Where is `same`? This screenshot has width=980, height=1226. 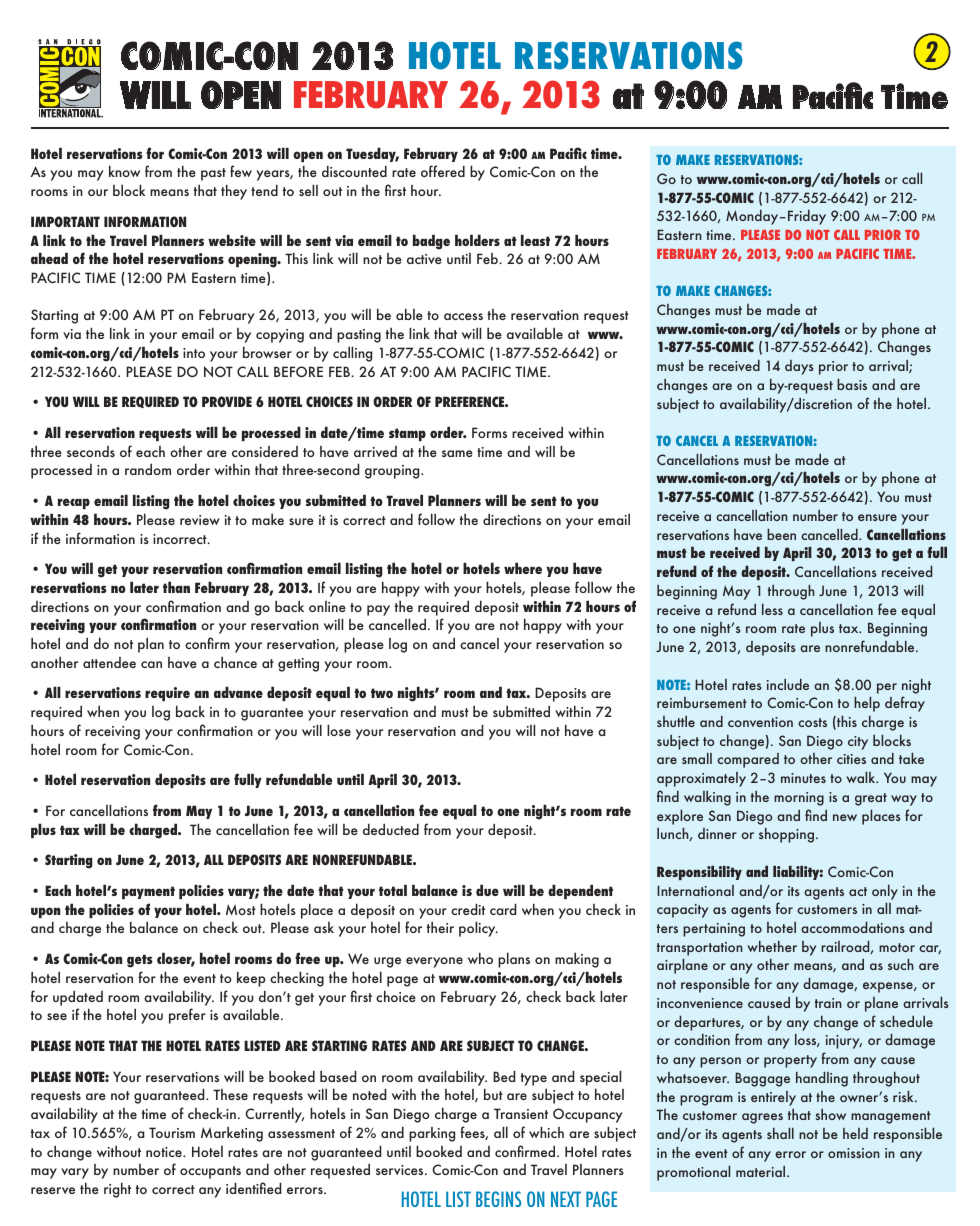
same is located at coordinates (457, 453).
